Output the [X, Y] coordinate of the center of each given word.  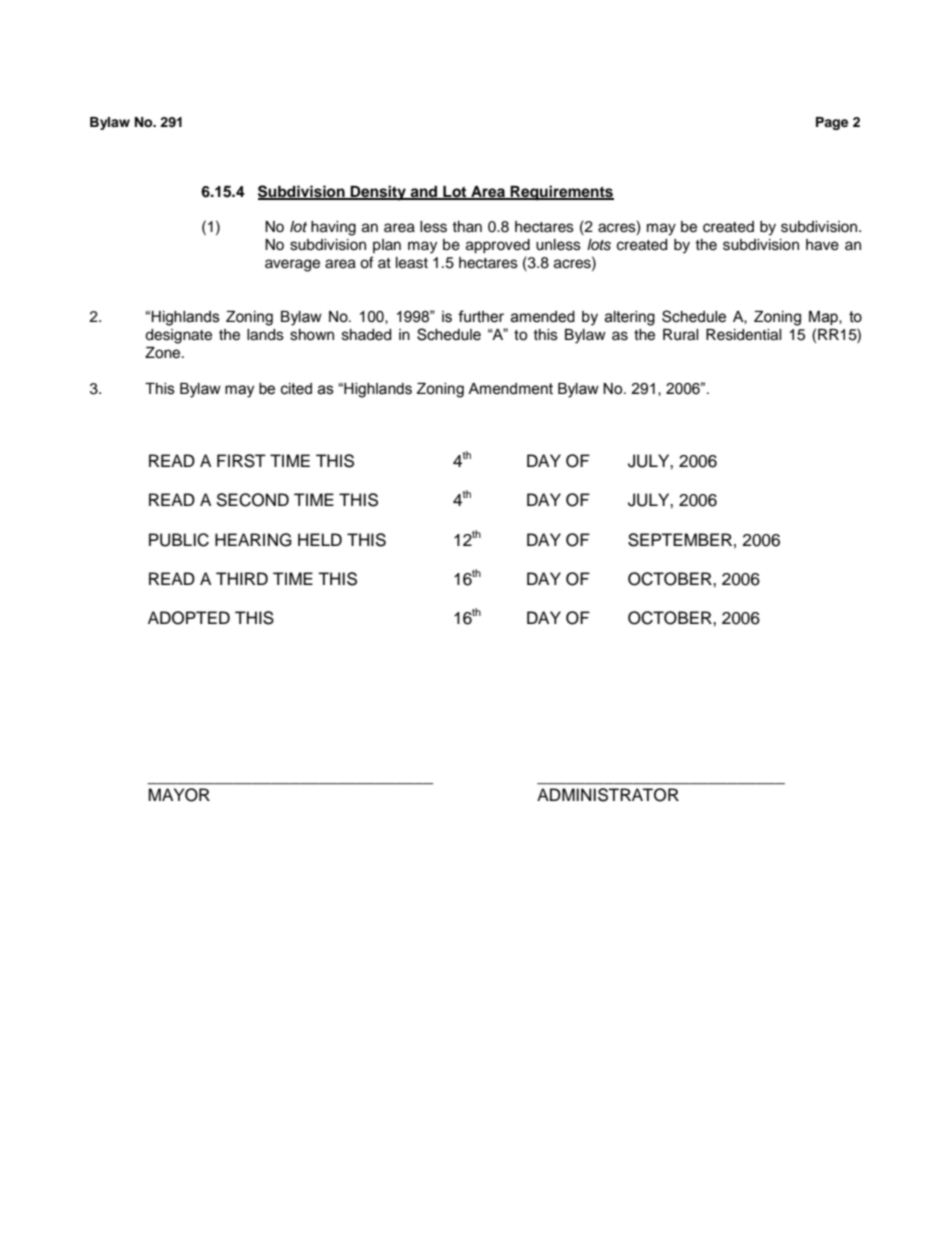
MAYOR [179, 795]
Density [378, 193]
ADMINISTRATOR [608, 795]
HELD [320, 539]
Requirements [561, 193]
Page [832, 123]
